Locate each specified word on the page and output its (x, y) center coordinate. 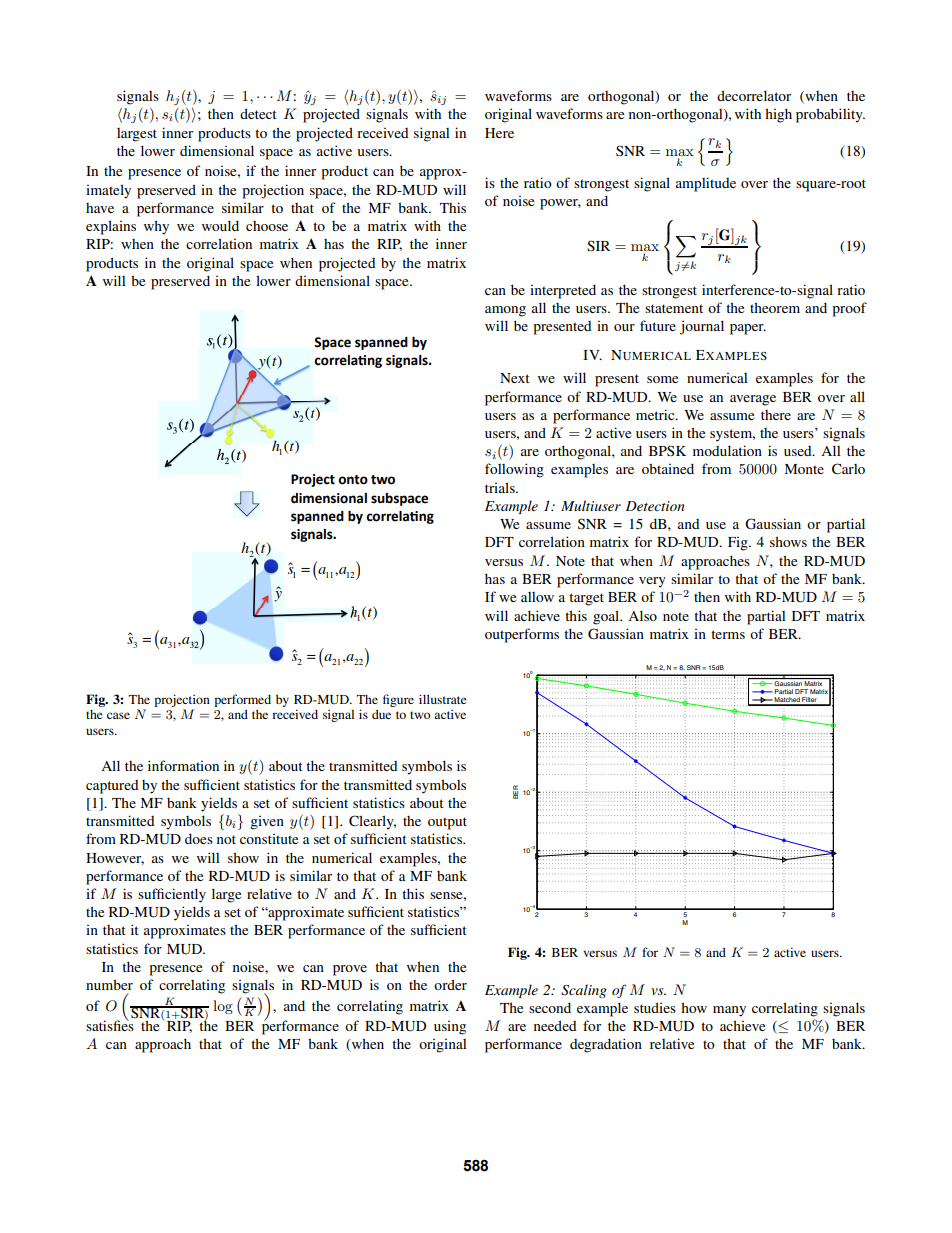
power (560, 204)
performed (242, 700)
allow (537, 597)
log (223, 1007)
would (220, 225)
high (778, 115)
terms (728, 634)
